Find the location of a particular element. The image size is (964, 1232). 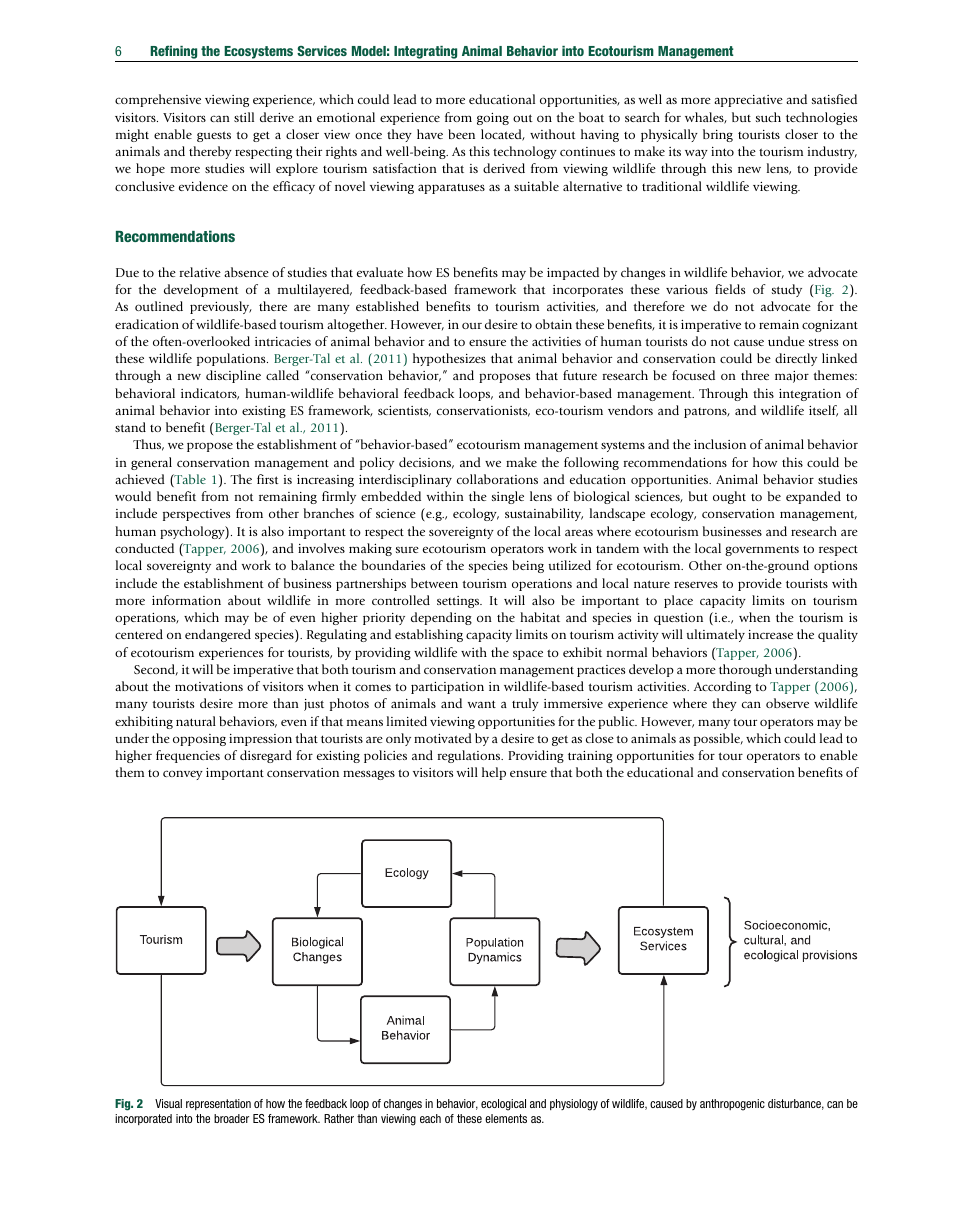

undue is located at coordinates (786, 341).
